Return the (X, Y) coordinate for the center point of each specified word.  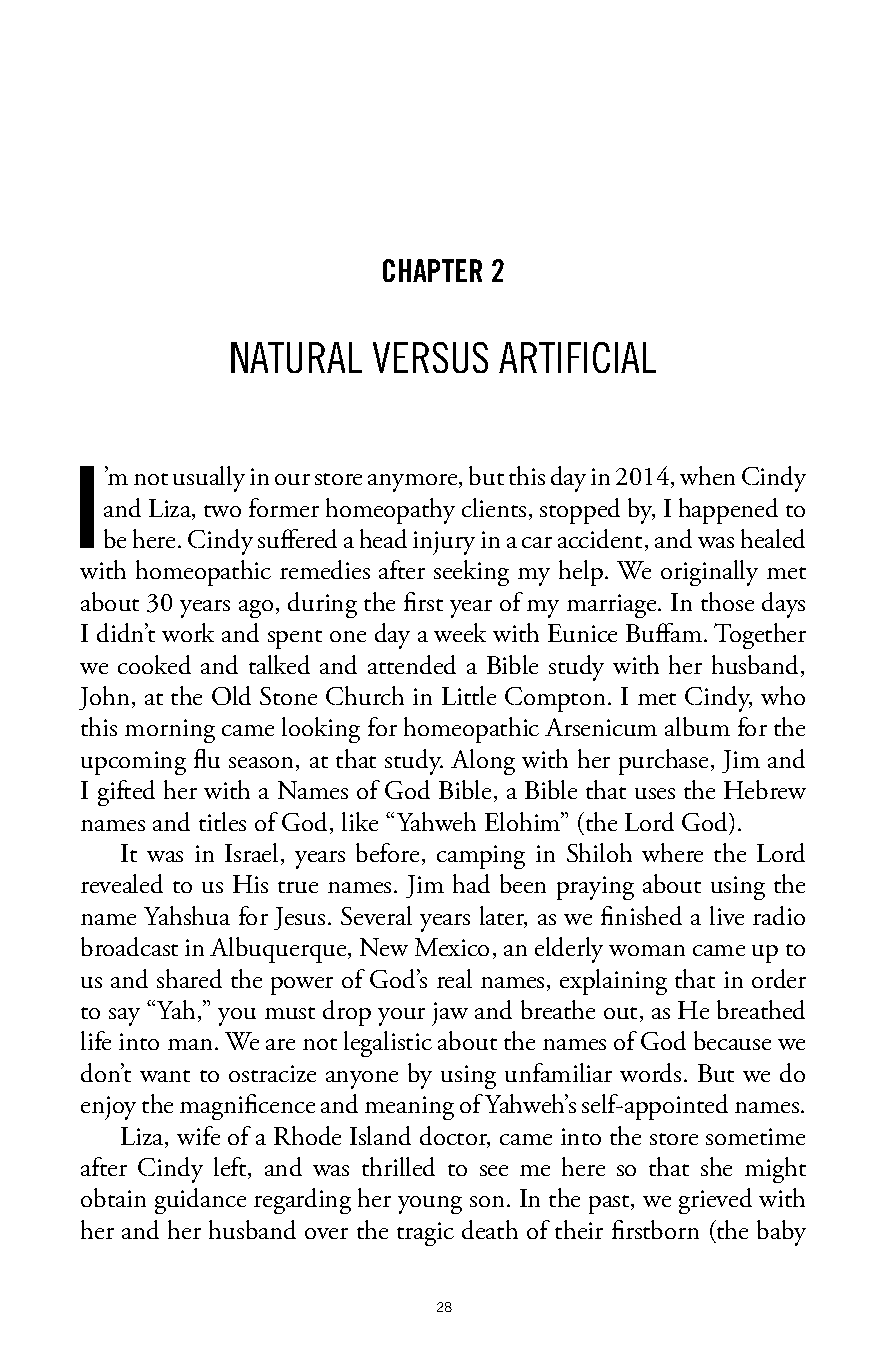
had (471, 883)
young (430, 1205)
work (188, 632)
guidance (200, 1201)
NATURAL (296, 357)
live (727, 915)
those (727, 601)
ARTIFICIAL (577, 357)
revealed (122, 883)
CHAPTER (432, 270)
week (460, 632)
